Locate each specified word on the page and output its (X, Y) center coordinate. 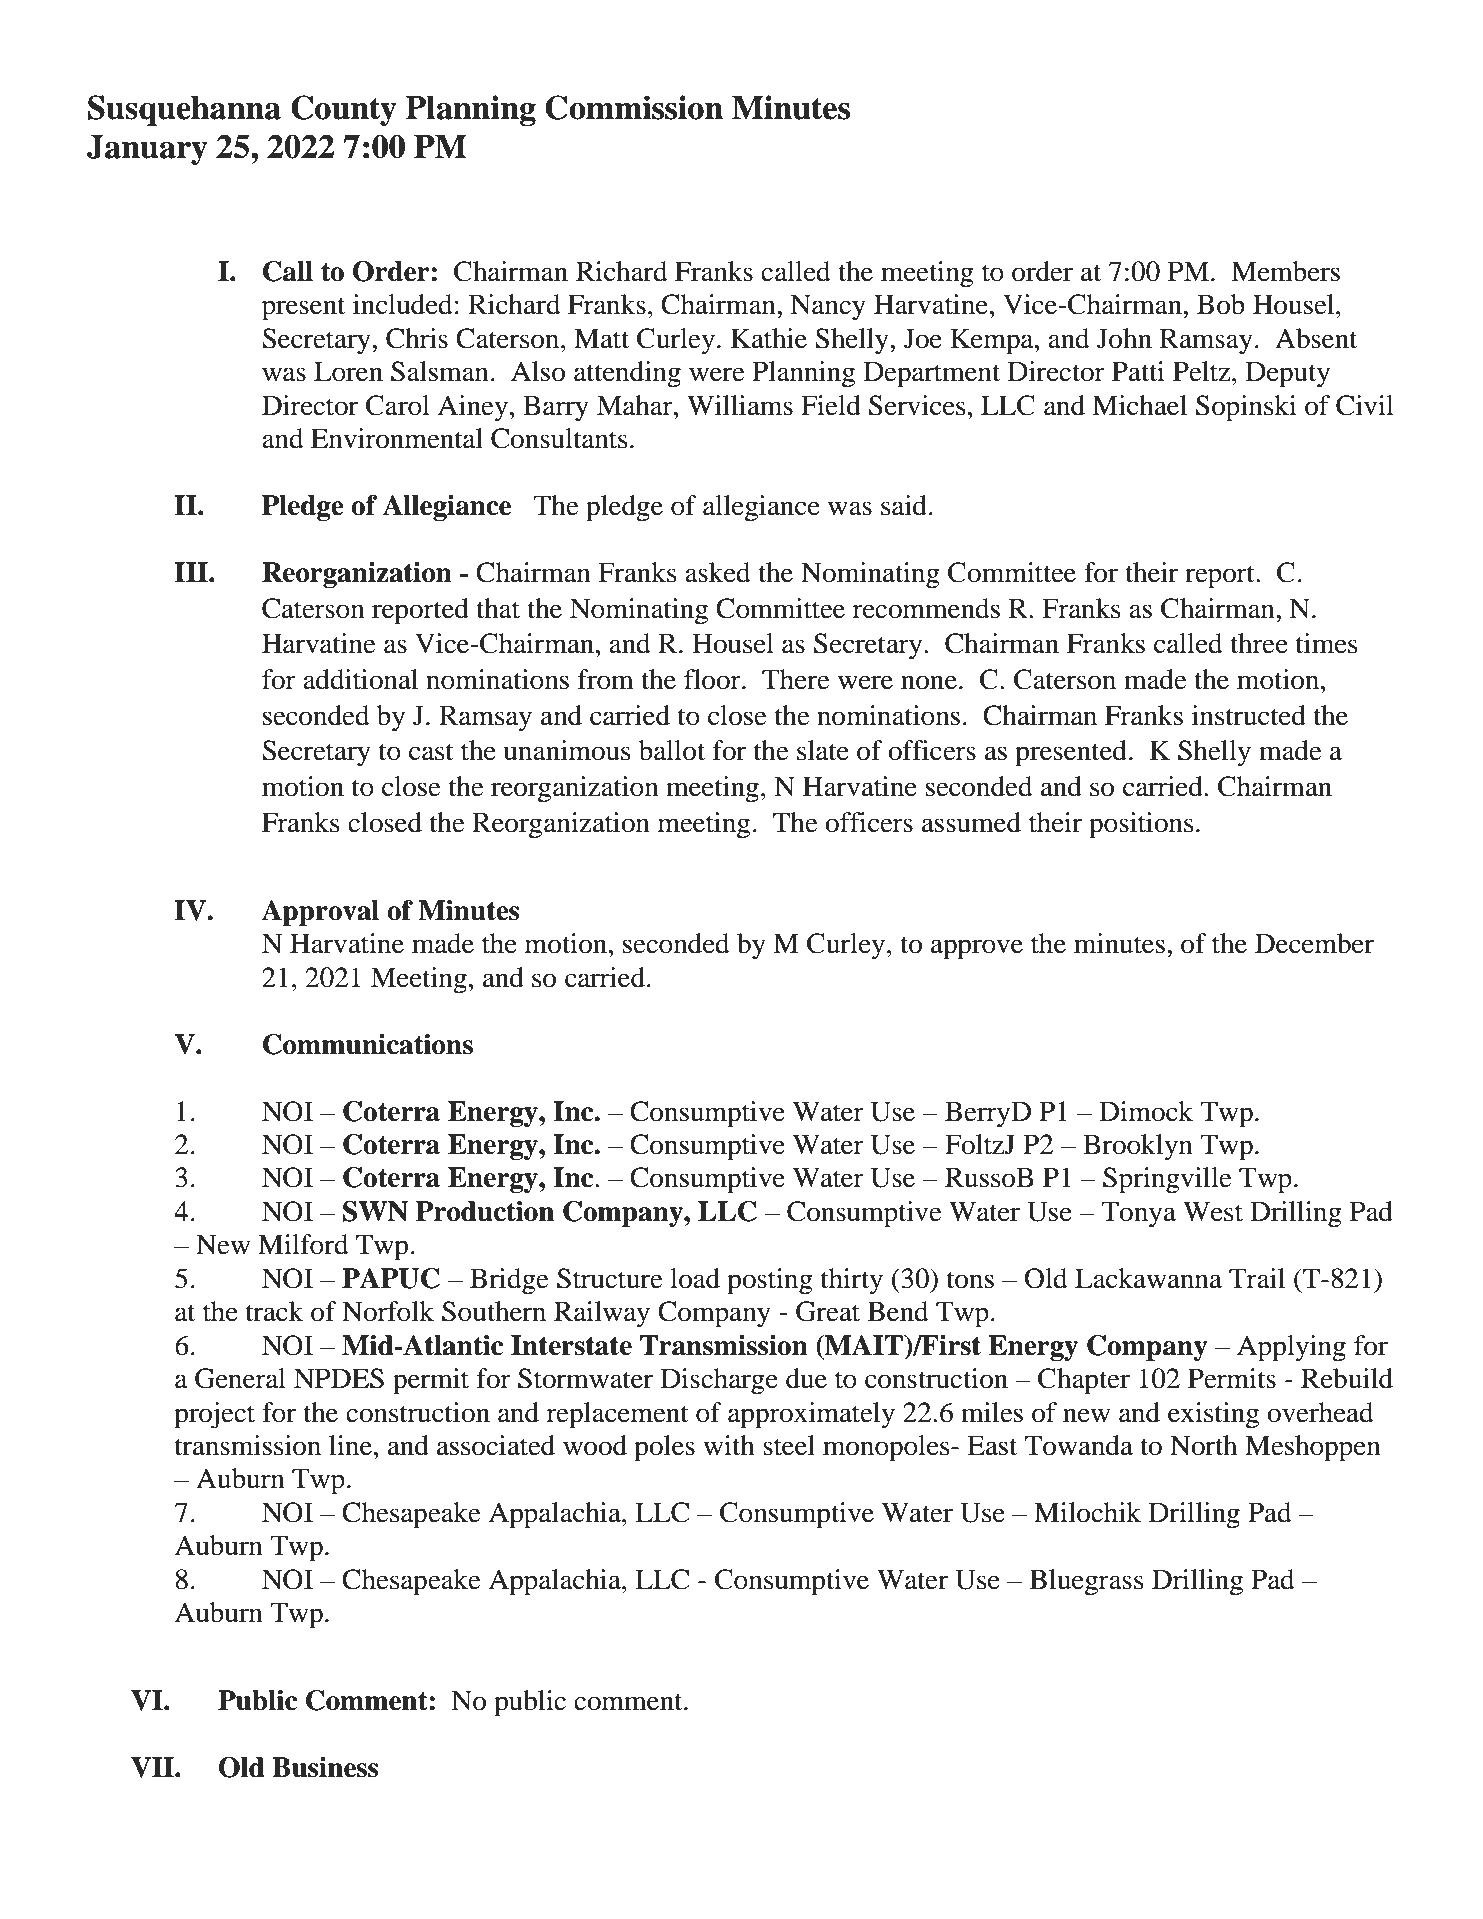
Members (1285, 271)
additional (360, 679)
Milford (303, 1244)
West (1213, 1211)
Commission (634, 107)
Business (325, 1767)
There (796, 679)
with (729, 1445)
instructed (1249, 715)
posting (770, 1281)
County (344, 110)
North (1203, 1445)
